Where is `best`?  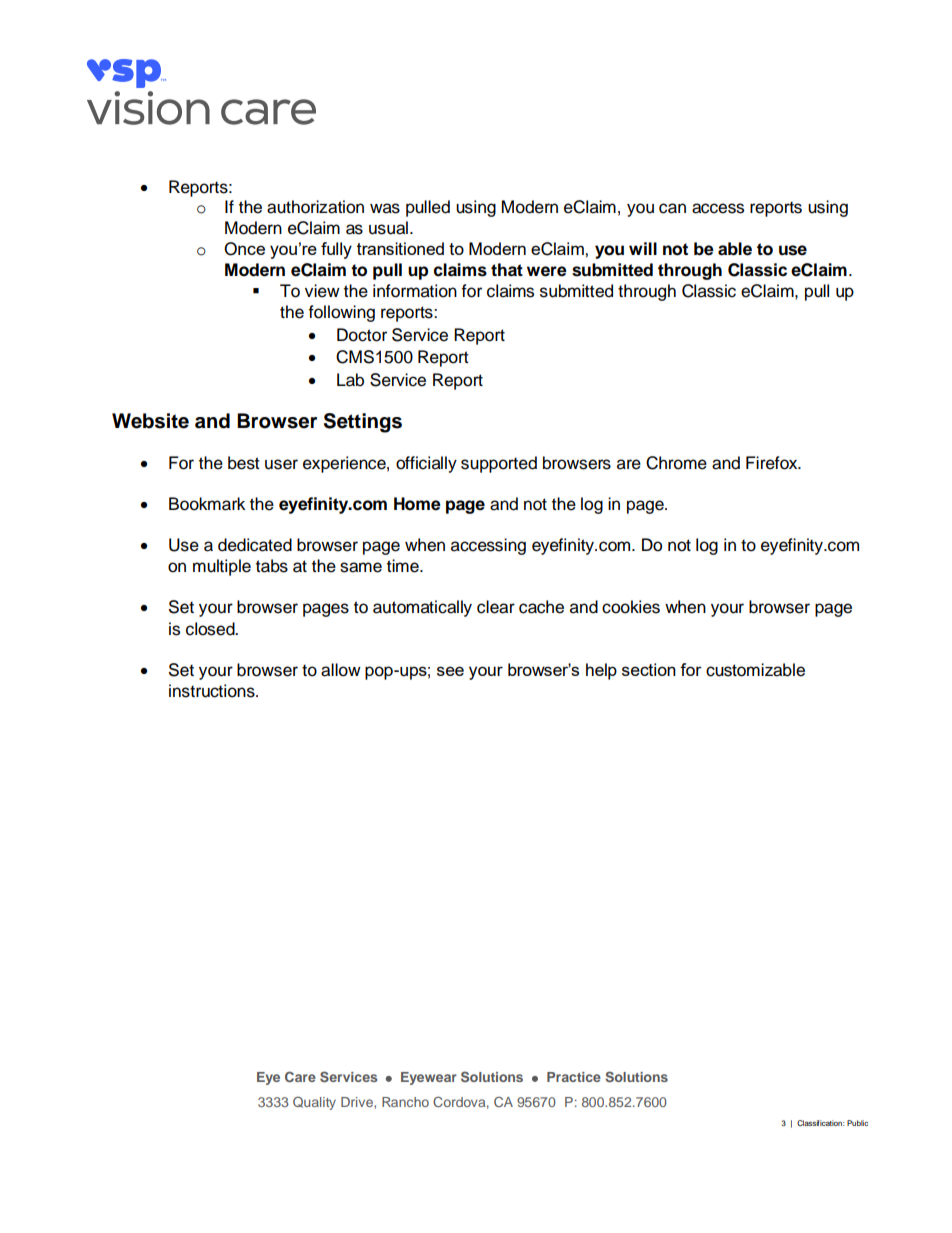
best is located at coordinates (244, 463).
